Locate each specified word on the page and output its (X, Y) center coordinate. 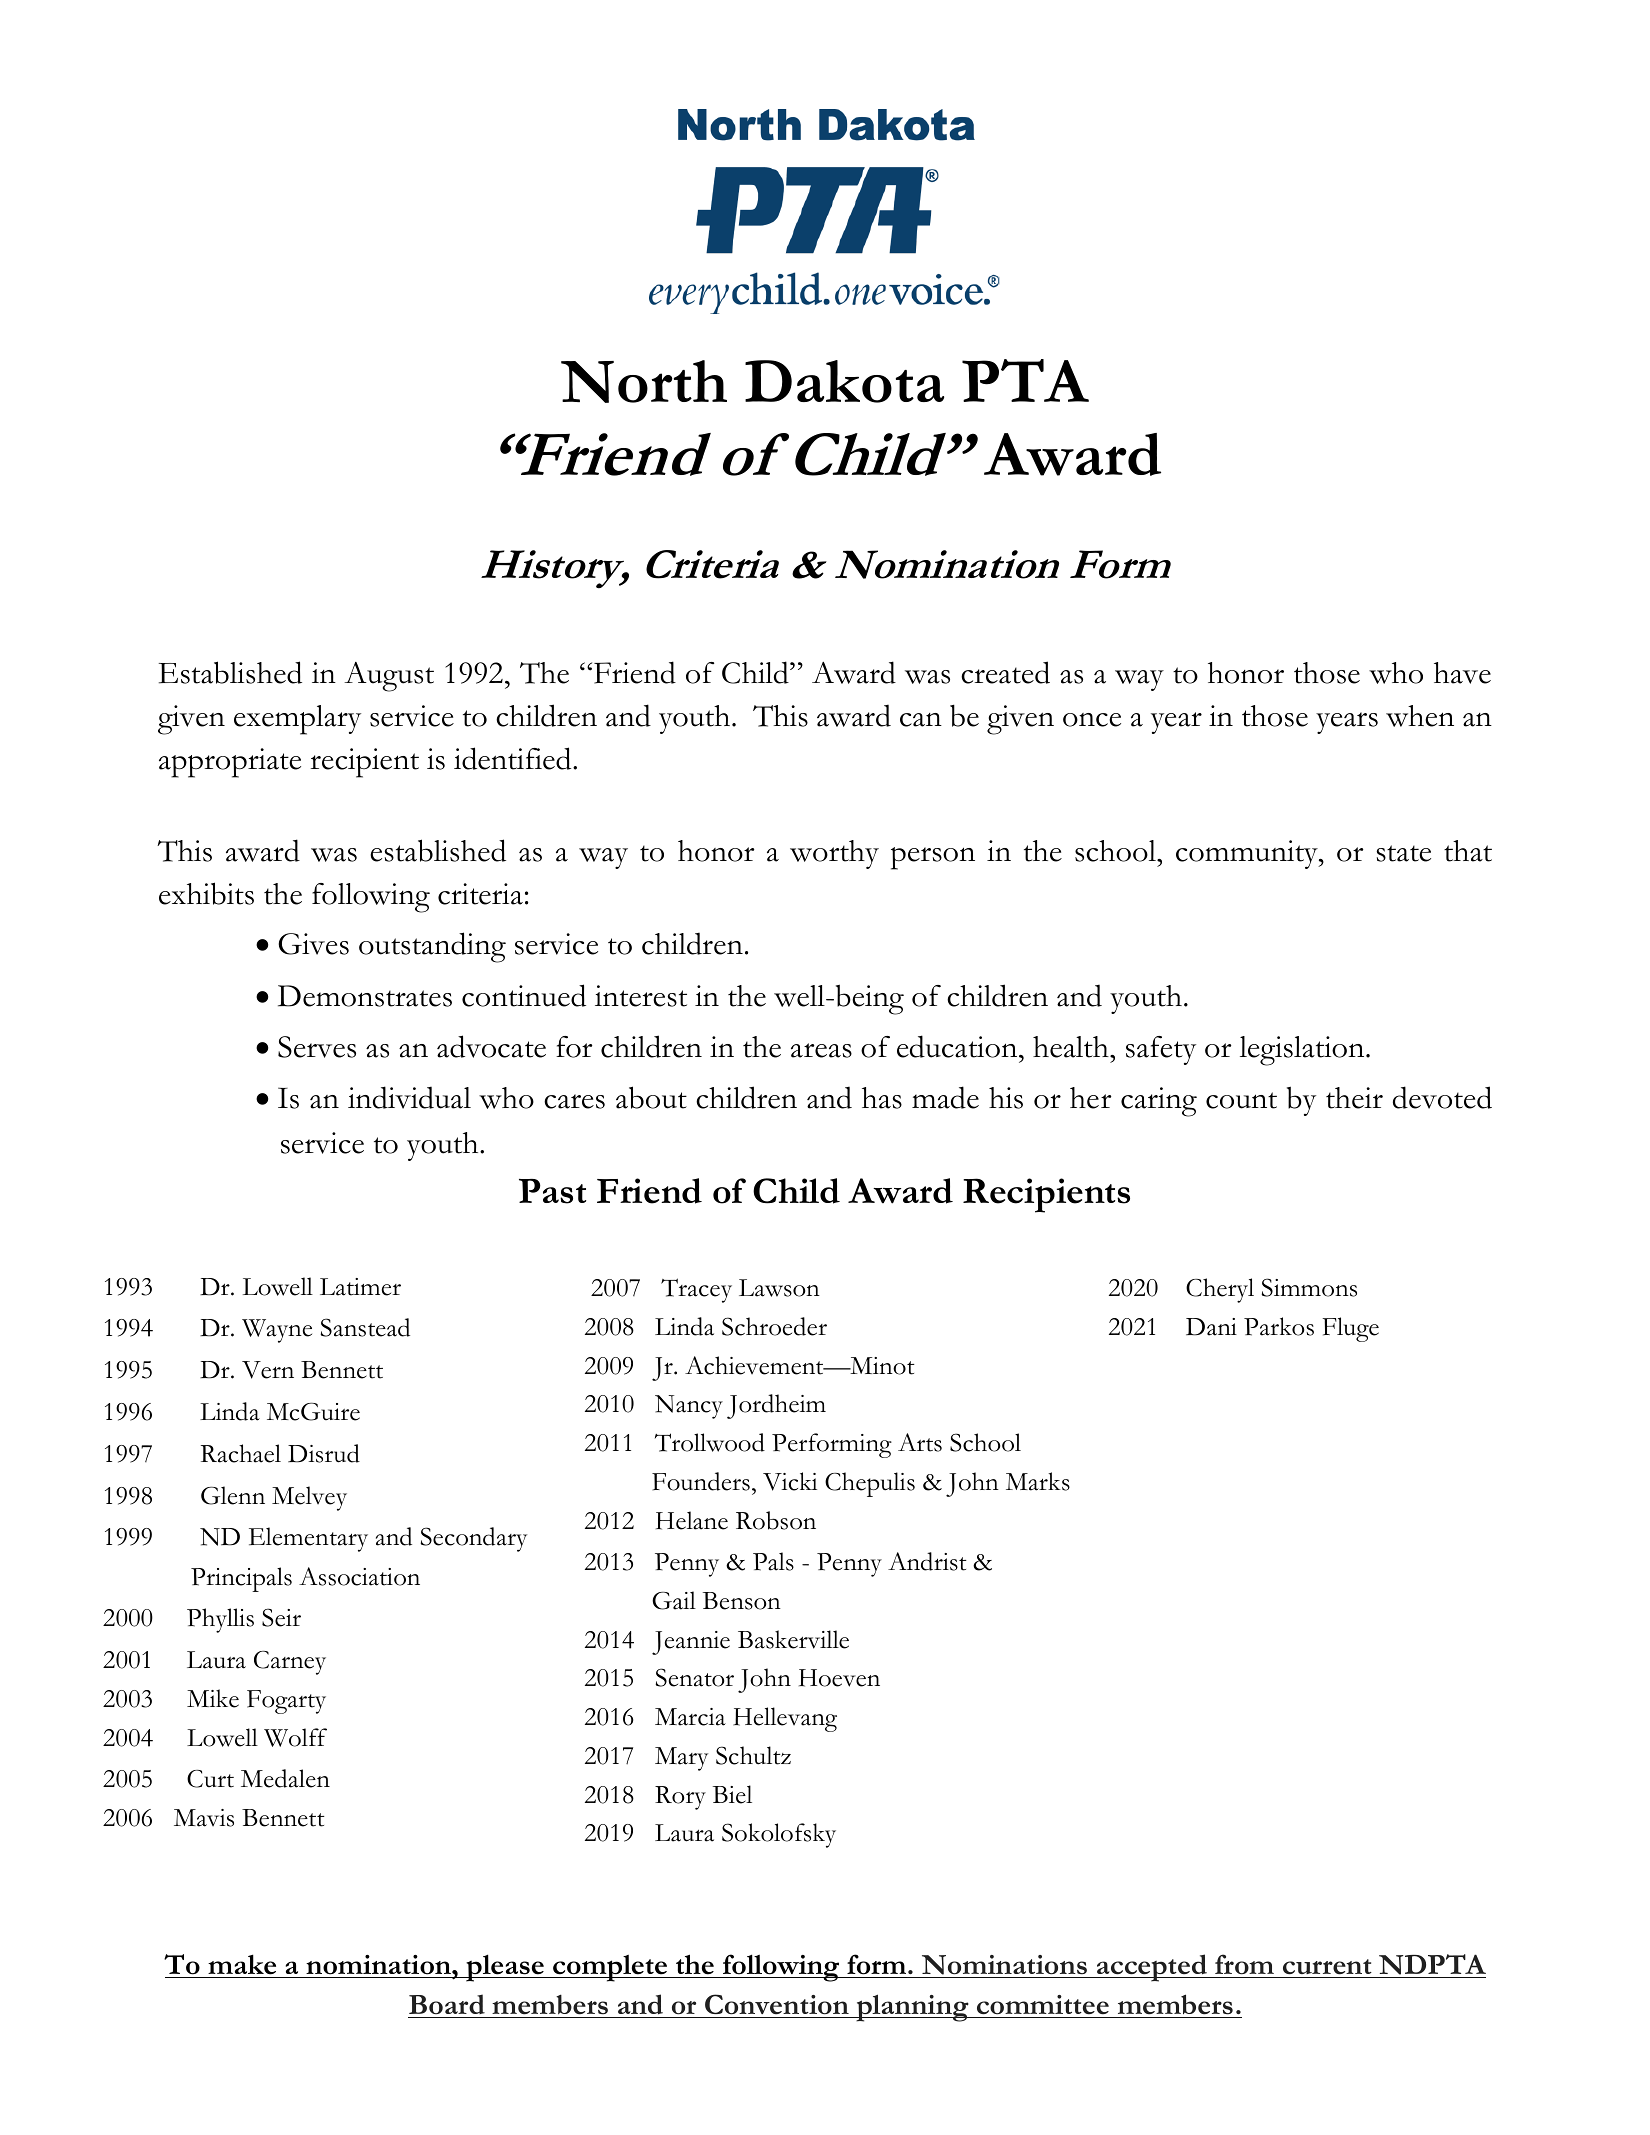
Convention (777, 2004)
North (644, 381)
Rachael (241, 1453)
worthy (834, 854)
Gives (313, 944)
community (1248, 854)
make (242, 1964)
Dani (1211, 1327)
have (1462, 673)
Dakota (844, 381)
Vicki (790, 1481)
